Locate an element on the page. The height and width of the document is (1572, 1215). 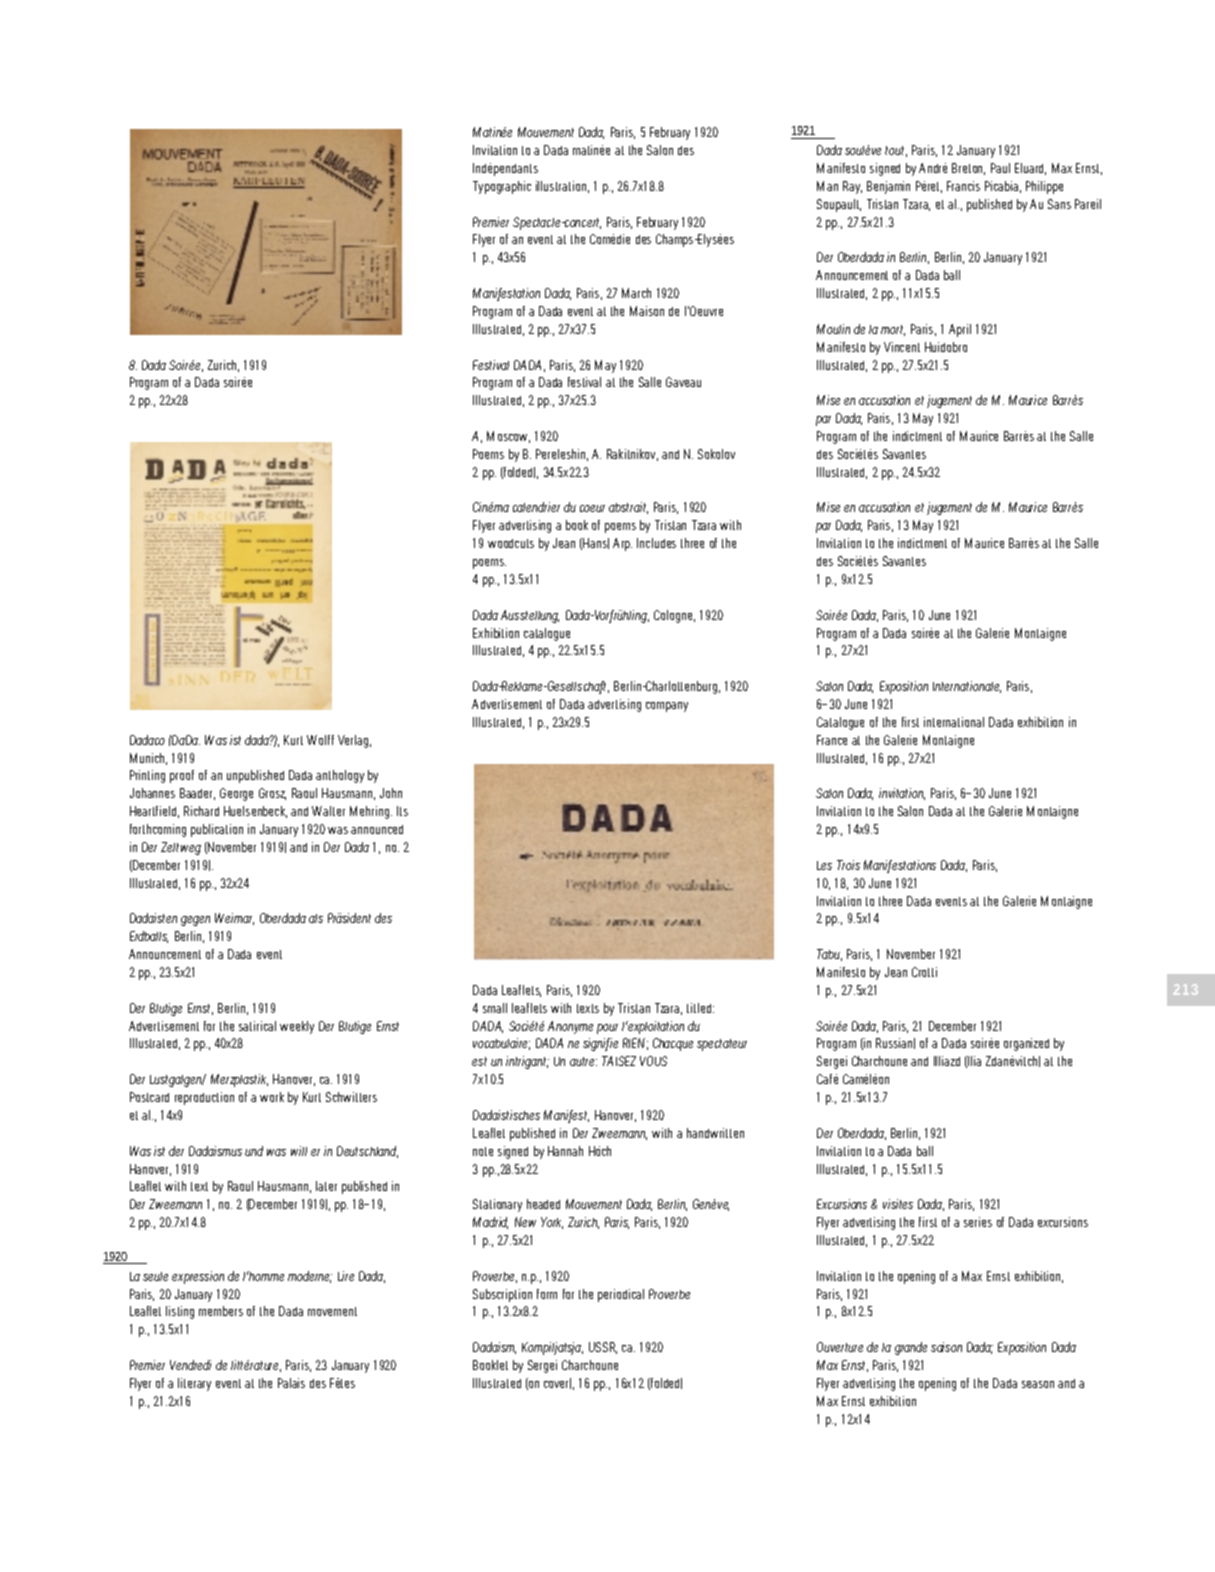
USSR is located at coordinates (603, 1348).
